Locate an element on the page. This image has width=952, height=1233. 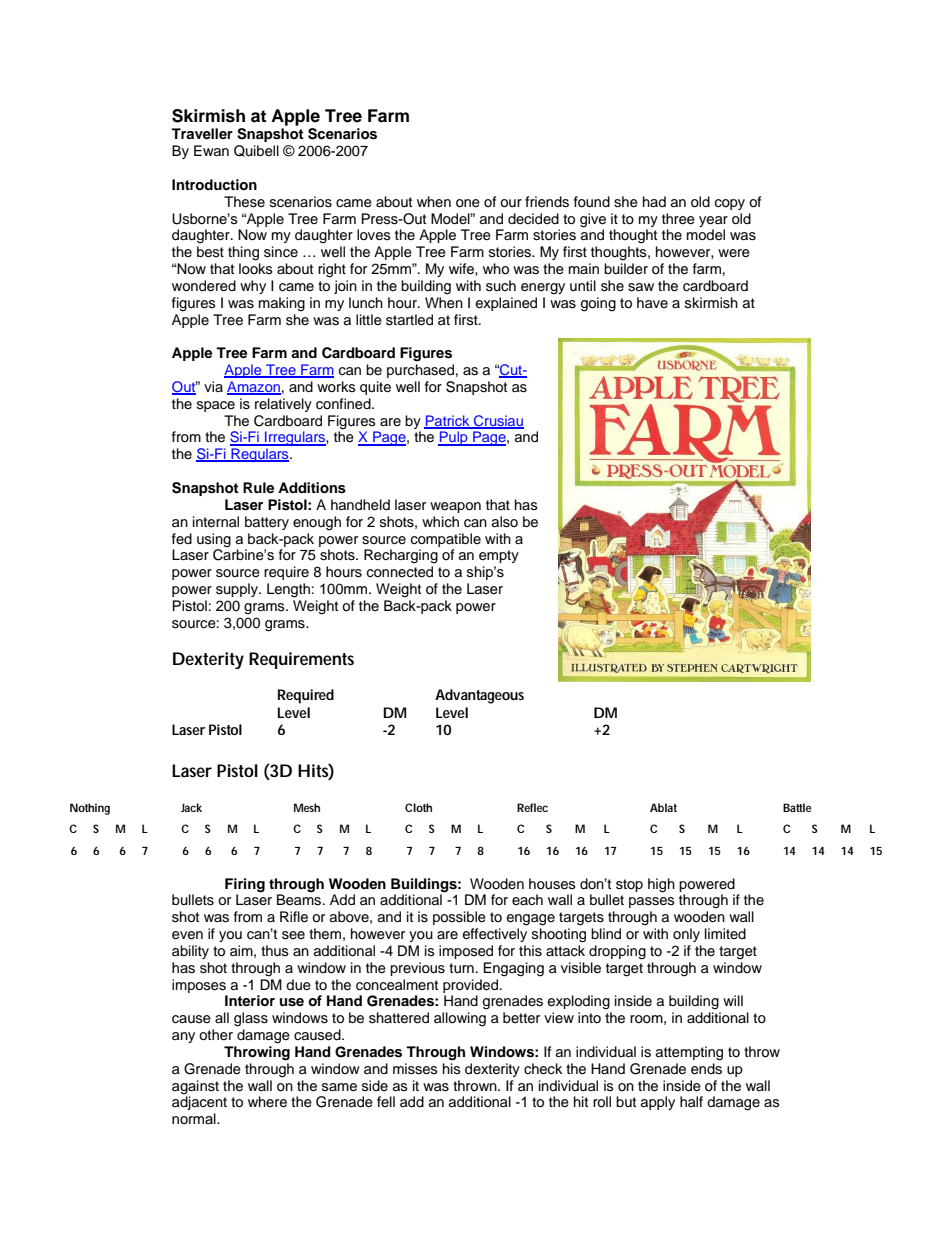
empty is located at coordinates (499, 556).
